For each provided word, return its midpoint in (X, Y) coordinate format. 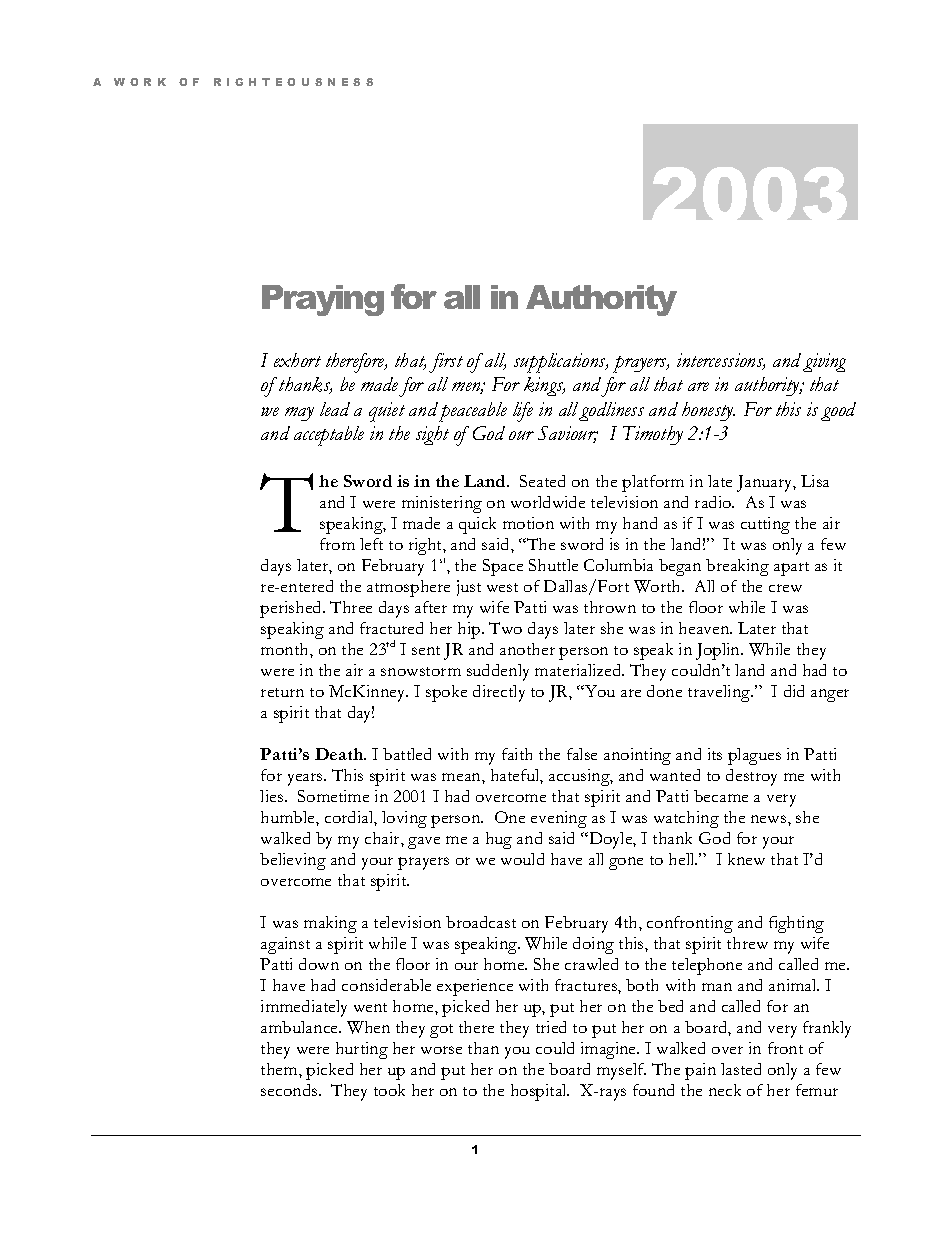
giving (824, 362)
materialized (579, 670)
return (282, 692)
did (794, 691)
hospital (540, 1092)
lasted (741, 1069)
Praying (323, 300)
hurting (362, 1050)
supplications (561, 363)
